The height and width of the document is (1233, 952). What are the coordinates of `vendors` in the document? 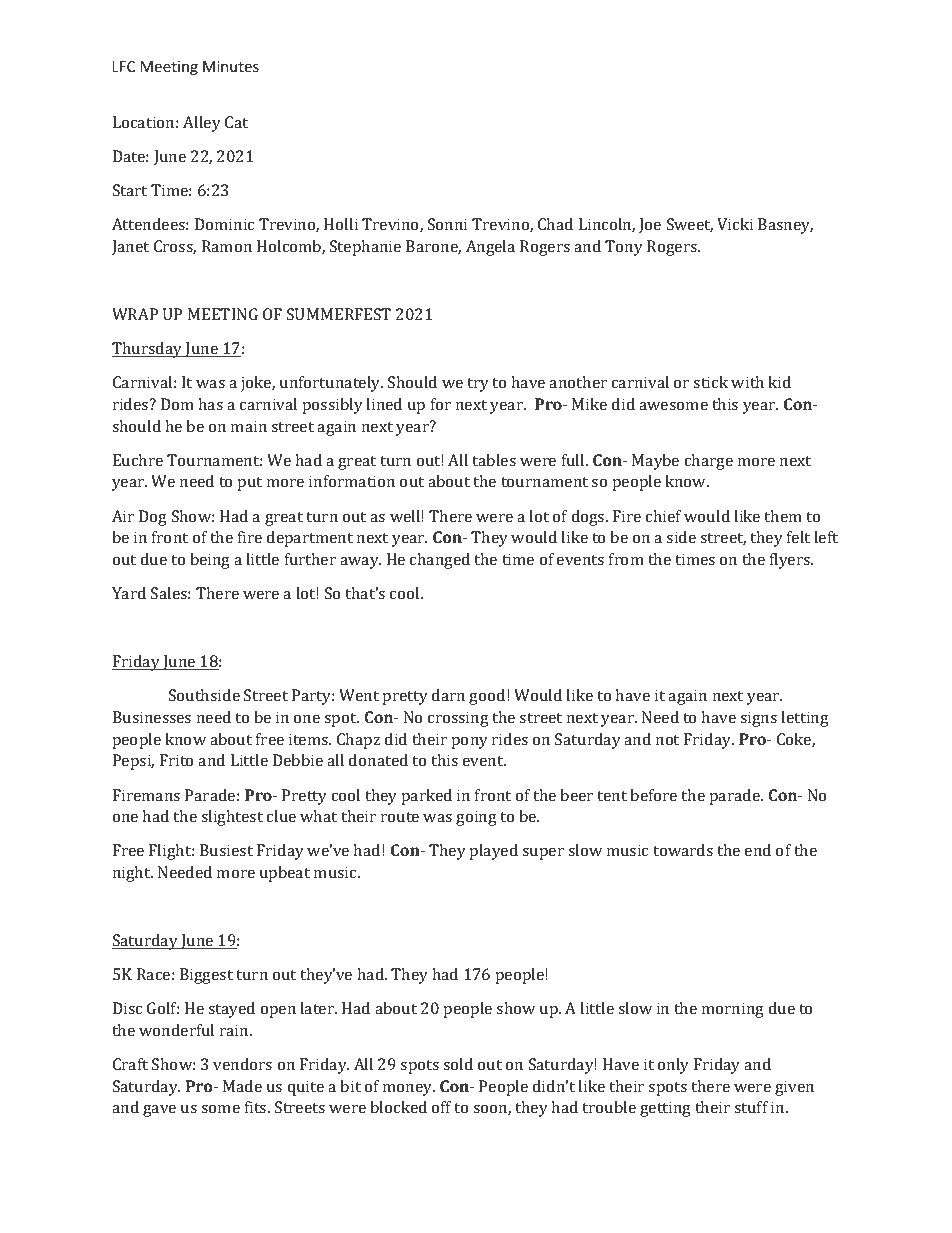 It's located at (242, 1064).
